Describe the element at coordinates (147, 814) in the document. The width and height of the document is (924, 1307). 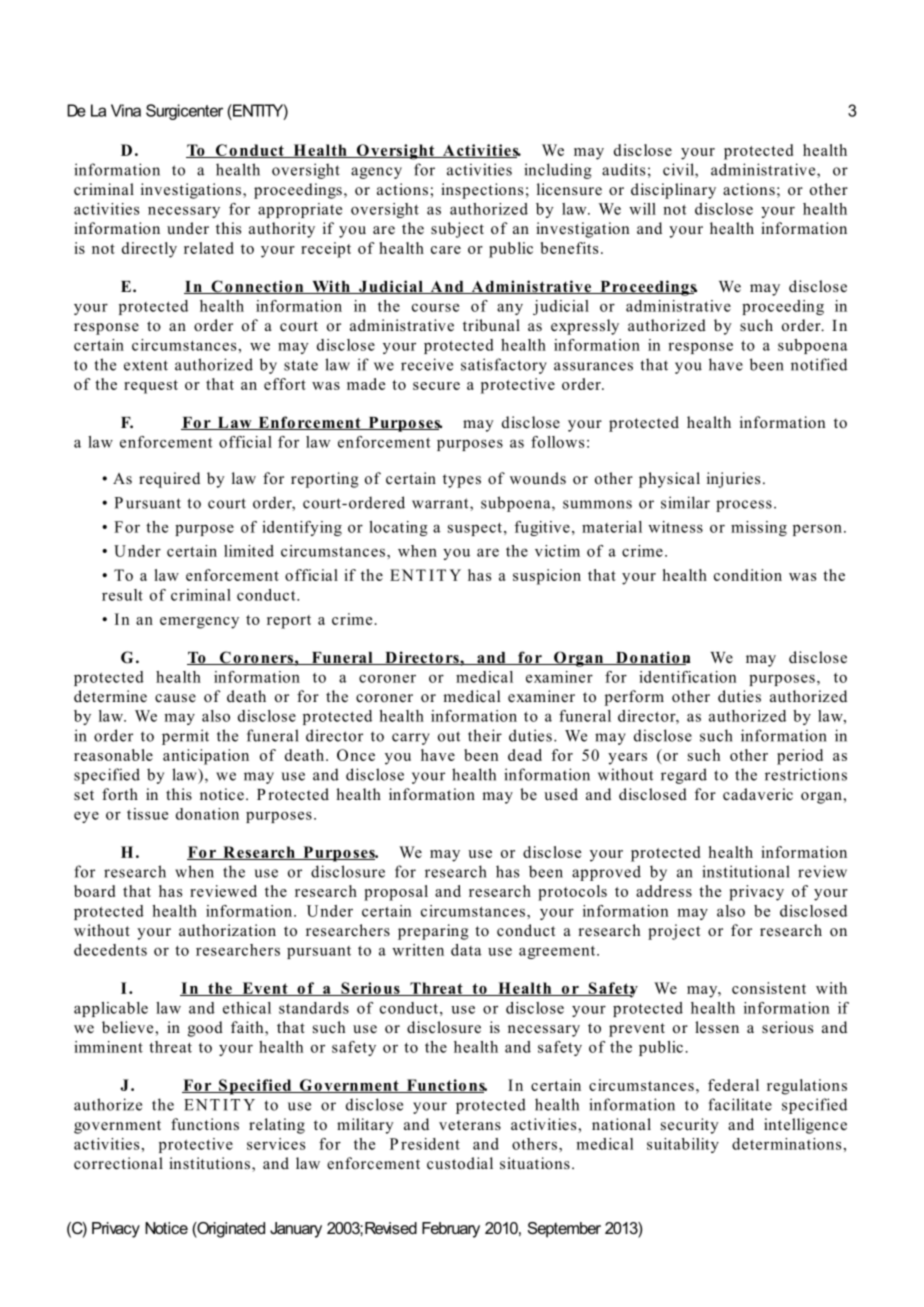
I see `tissue` at that location.
